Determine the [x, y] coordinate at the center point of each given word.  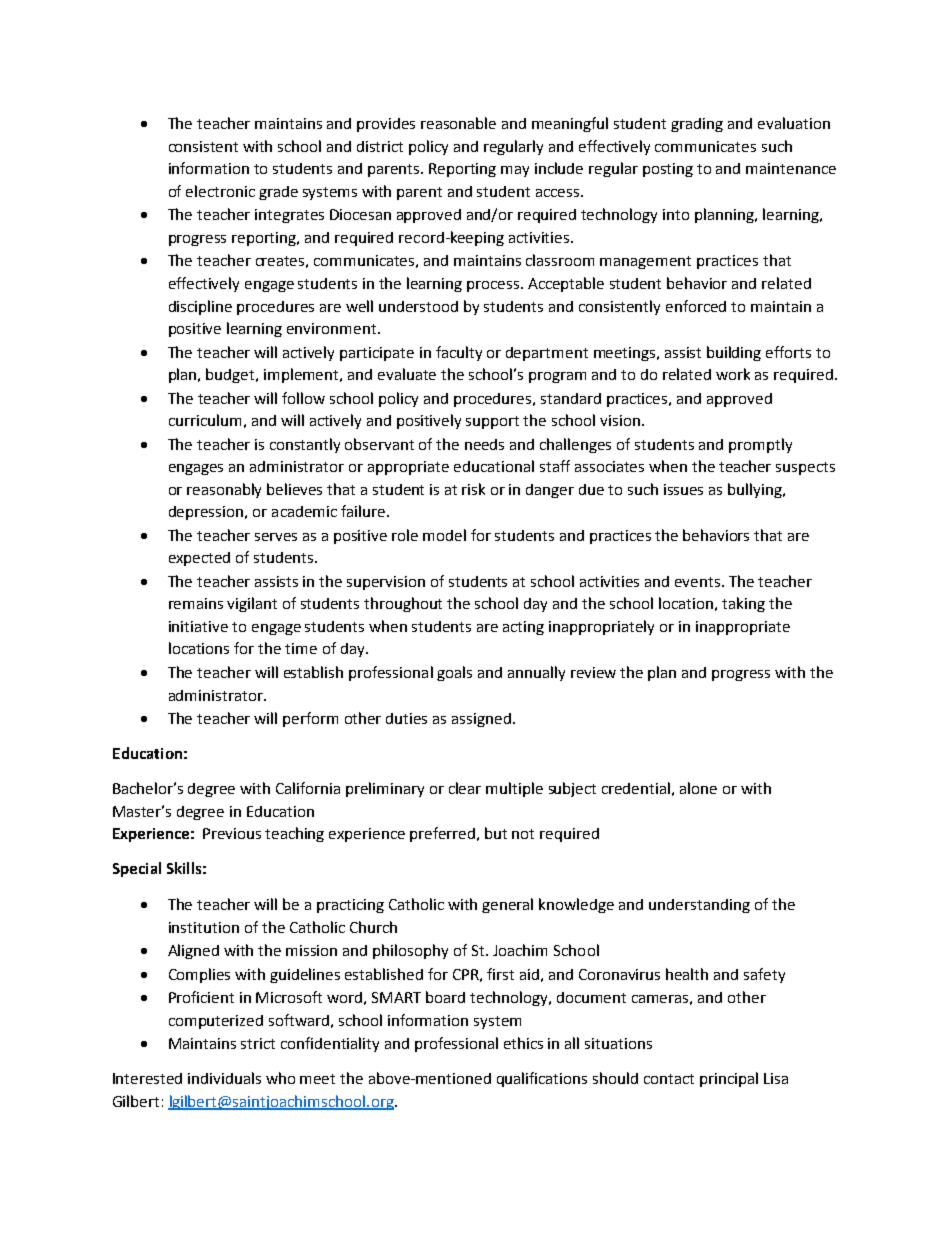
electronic [220, 191]
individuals [224, 1078]
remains [196, 603]
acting [523, 628]
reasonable [458, 123]
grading [697, 125]
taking [743, 604]
